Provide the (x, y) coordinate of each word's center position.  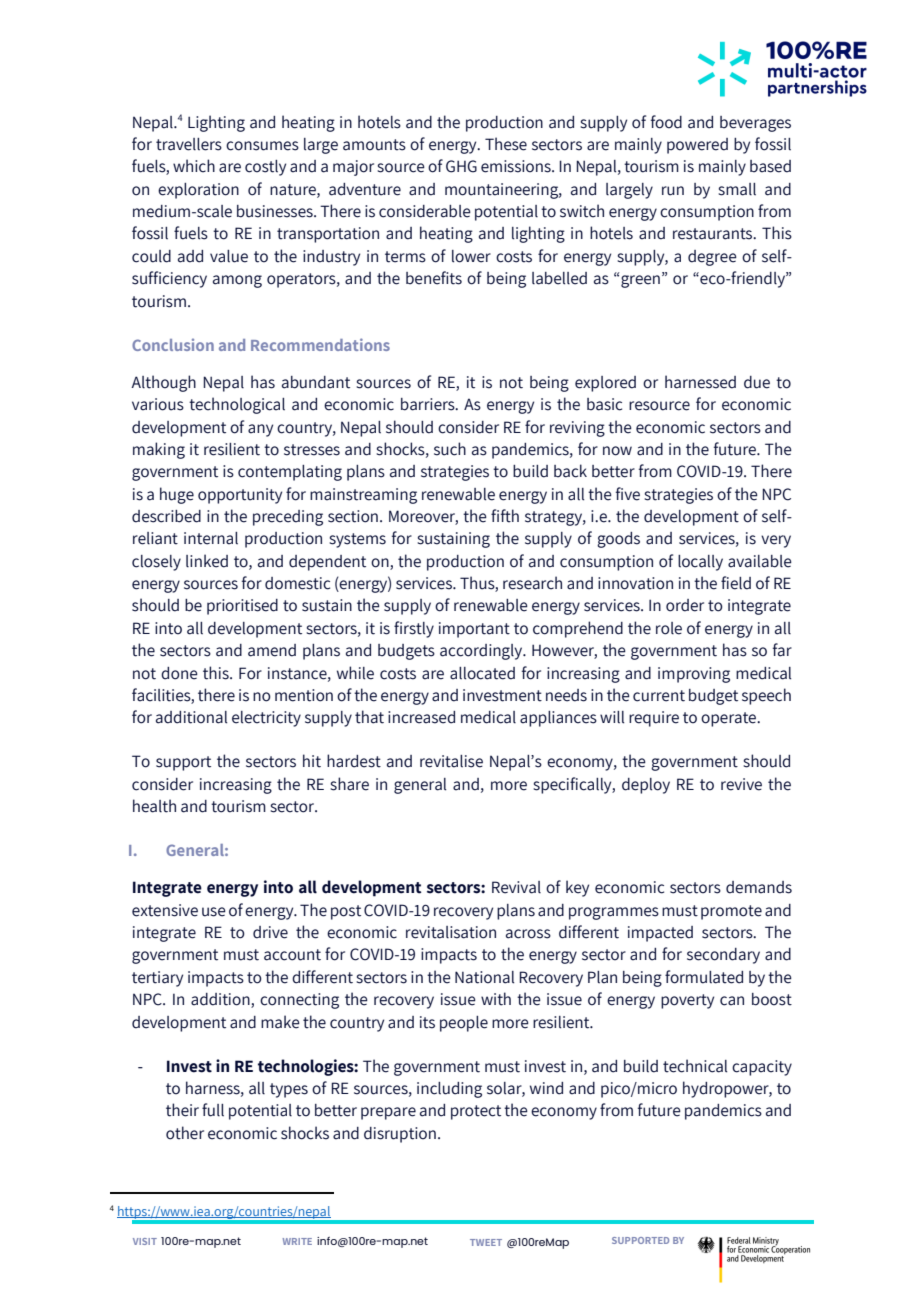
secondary (723, 956)
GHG (461, 166)
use (214, 912)
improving (694, 675)
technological (237, 405)
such (450, 449)
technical (695, 1066)
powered (697, 146)
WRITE (297, 1241)
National (484, 977)
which (194, 166)
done (179, 673)
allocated (482, 673)
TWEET (486, 1242)
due (757, 382)
